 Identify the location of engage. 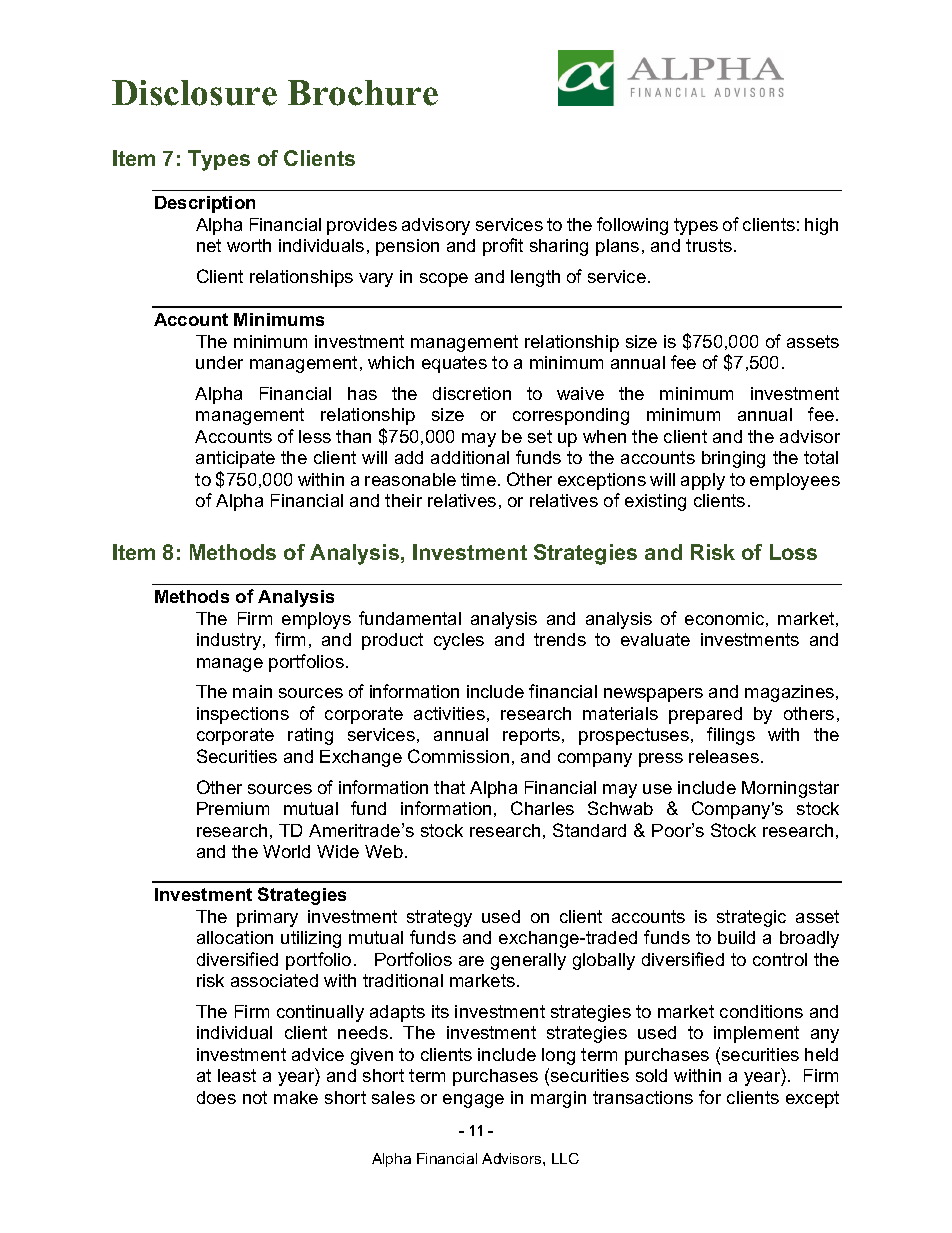
(473, 1101).
